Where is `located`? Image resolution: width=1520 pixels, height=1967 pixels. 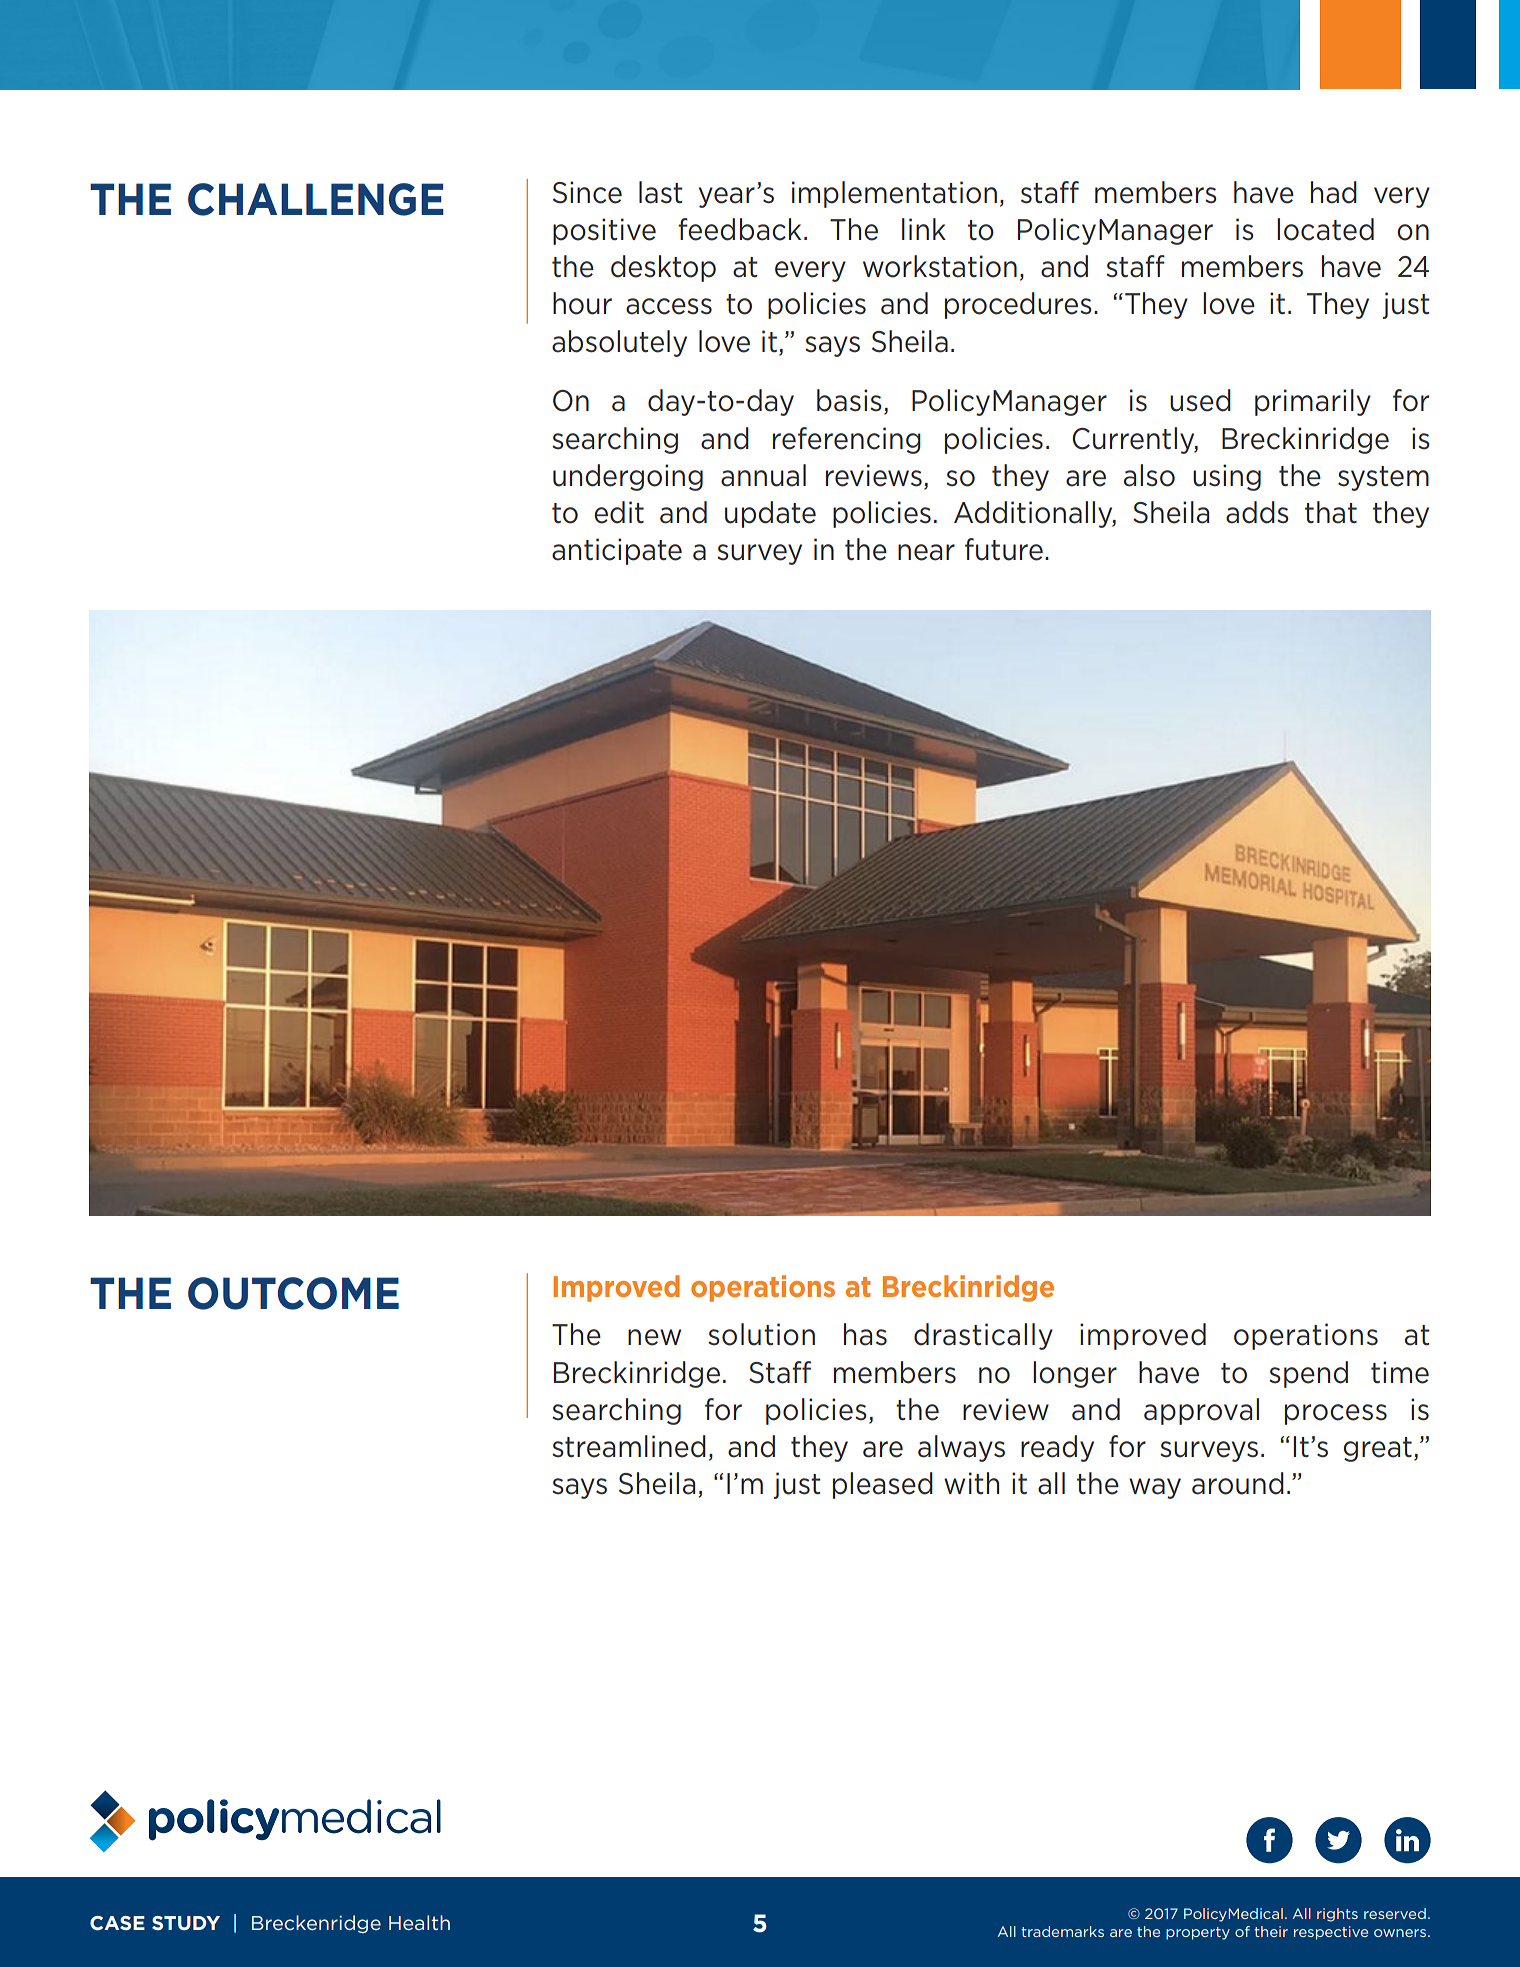 located is located at coordinates (1325, 229).
